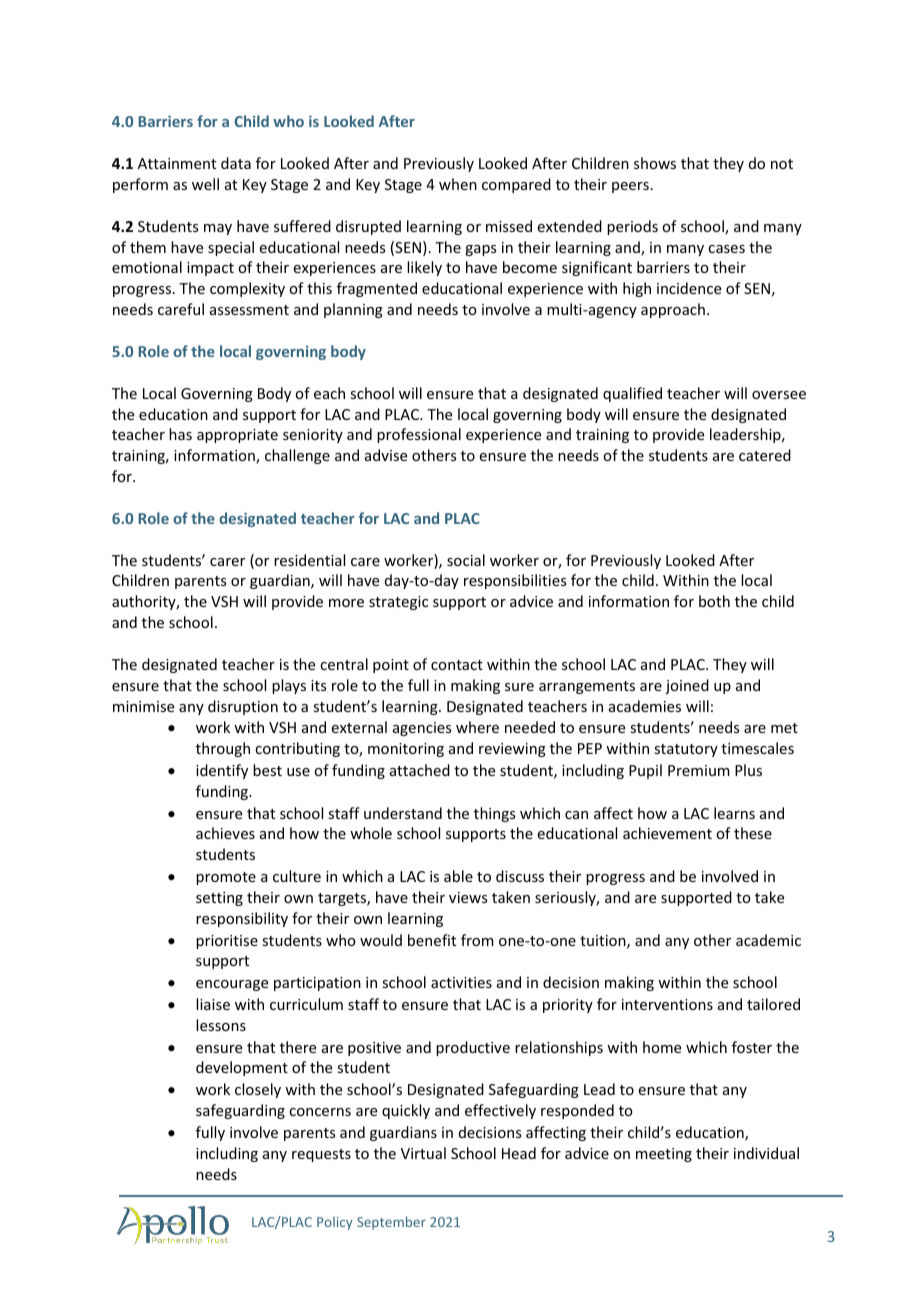  Describe the element at coordinates (687, 686) in the image. I see `joined` at that location.
